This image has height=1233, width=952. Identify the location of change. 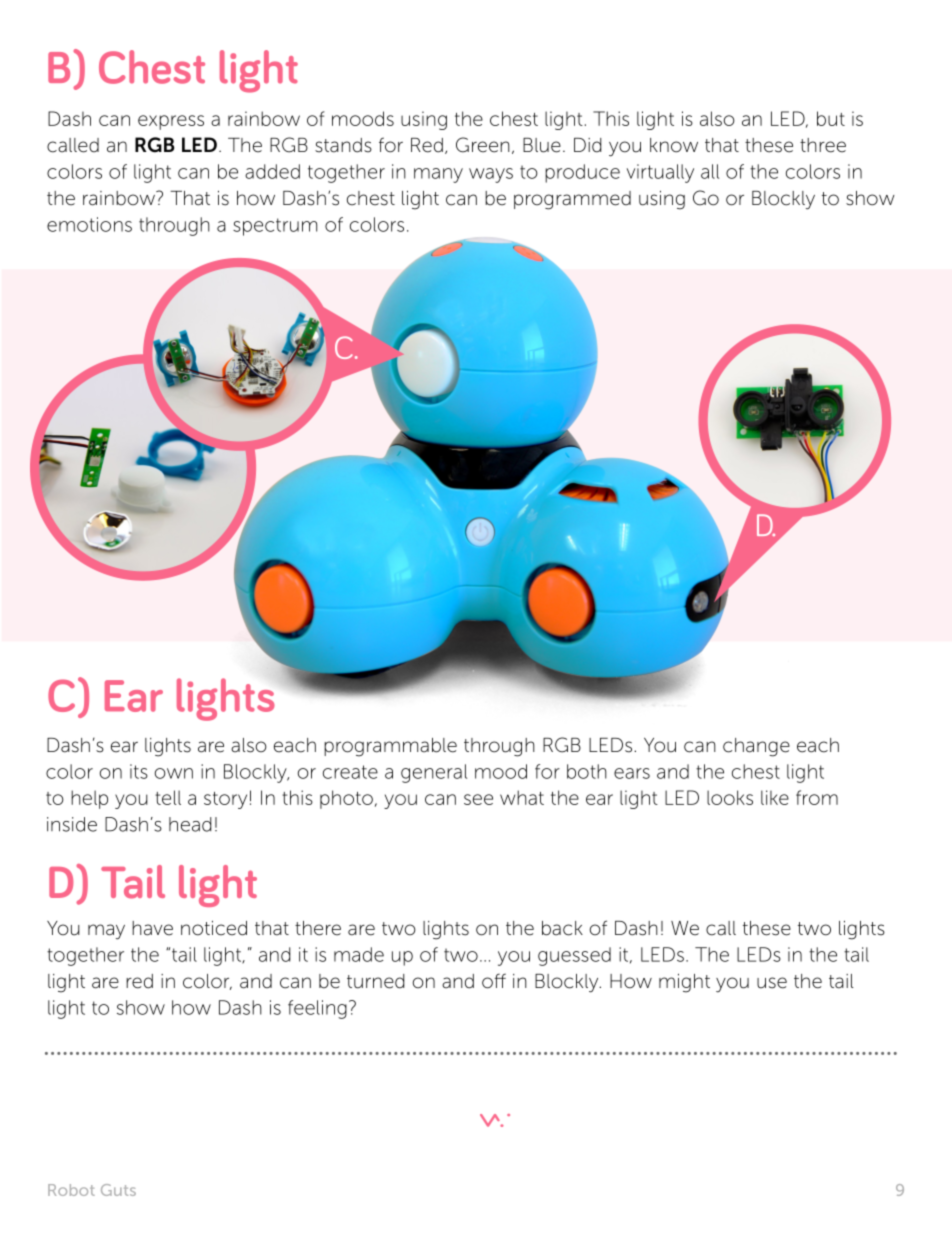
(756, 747).
